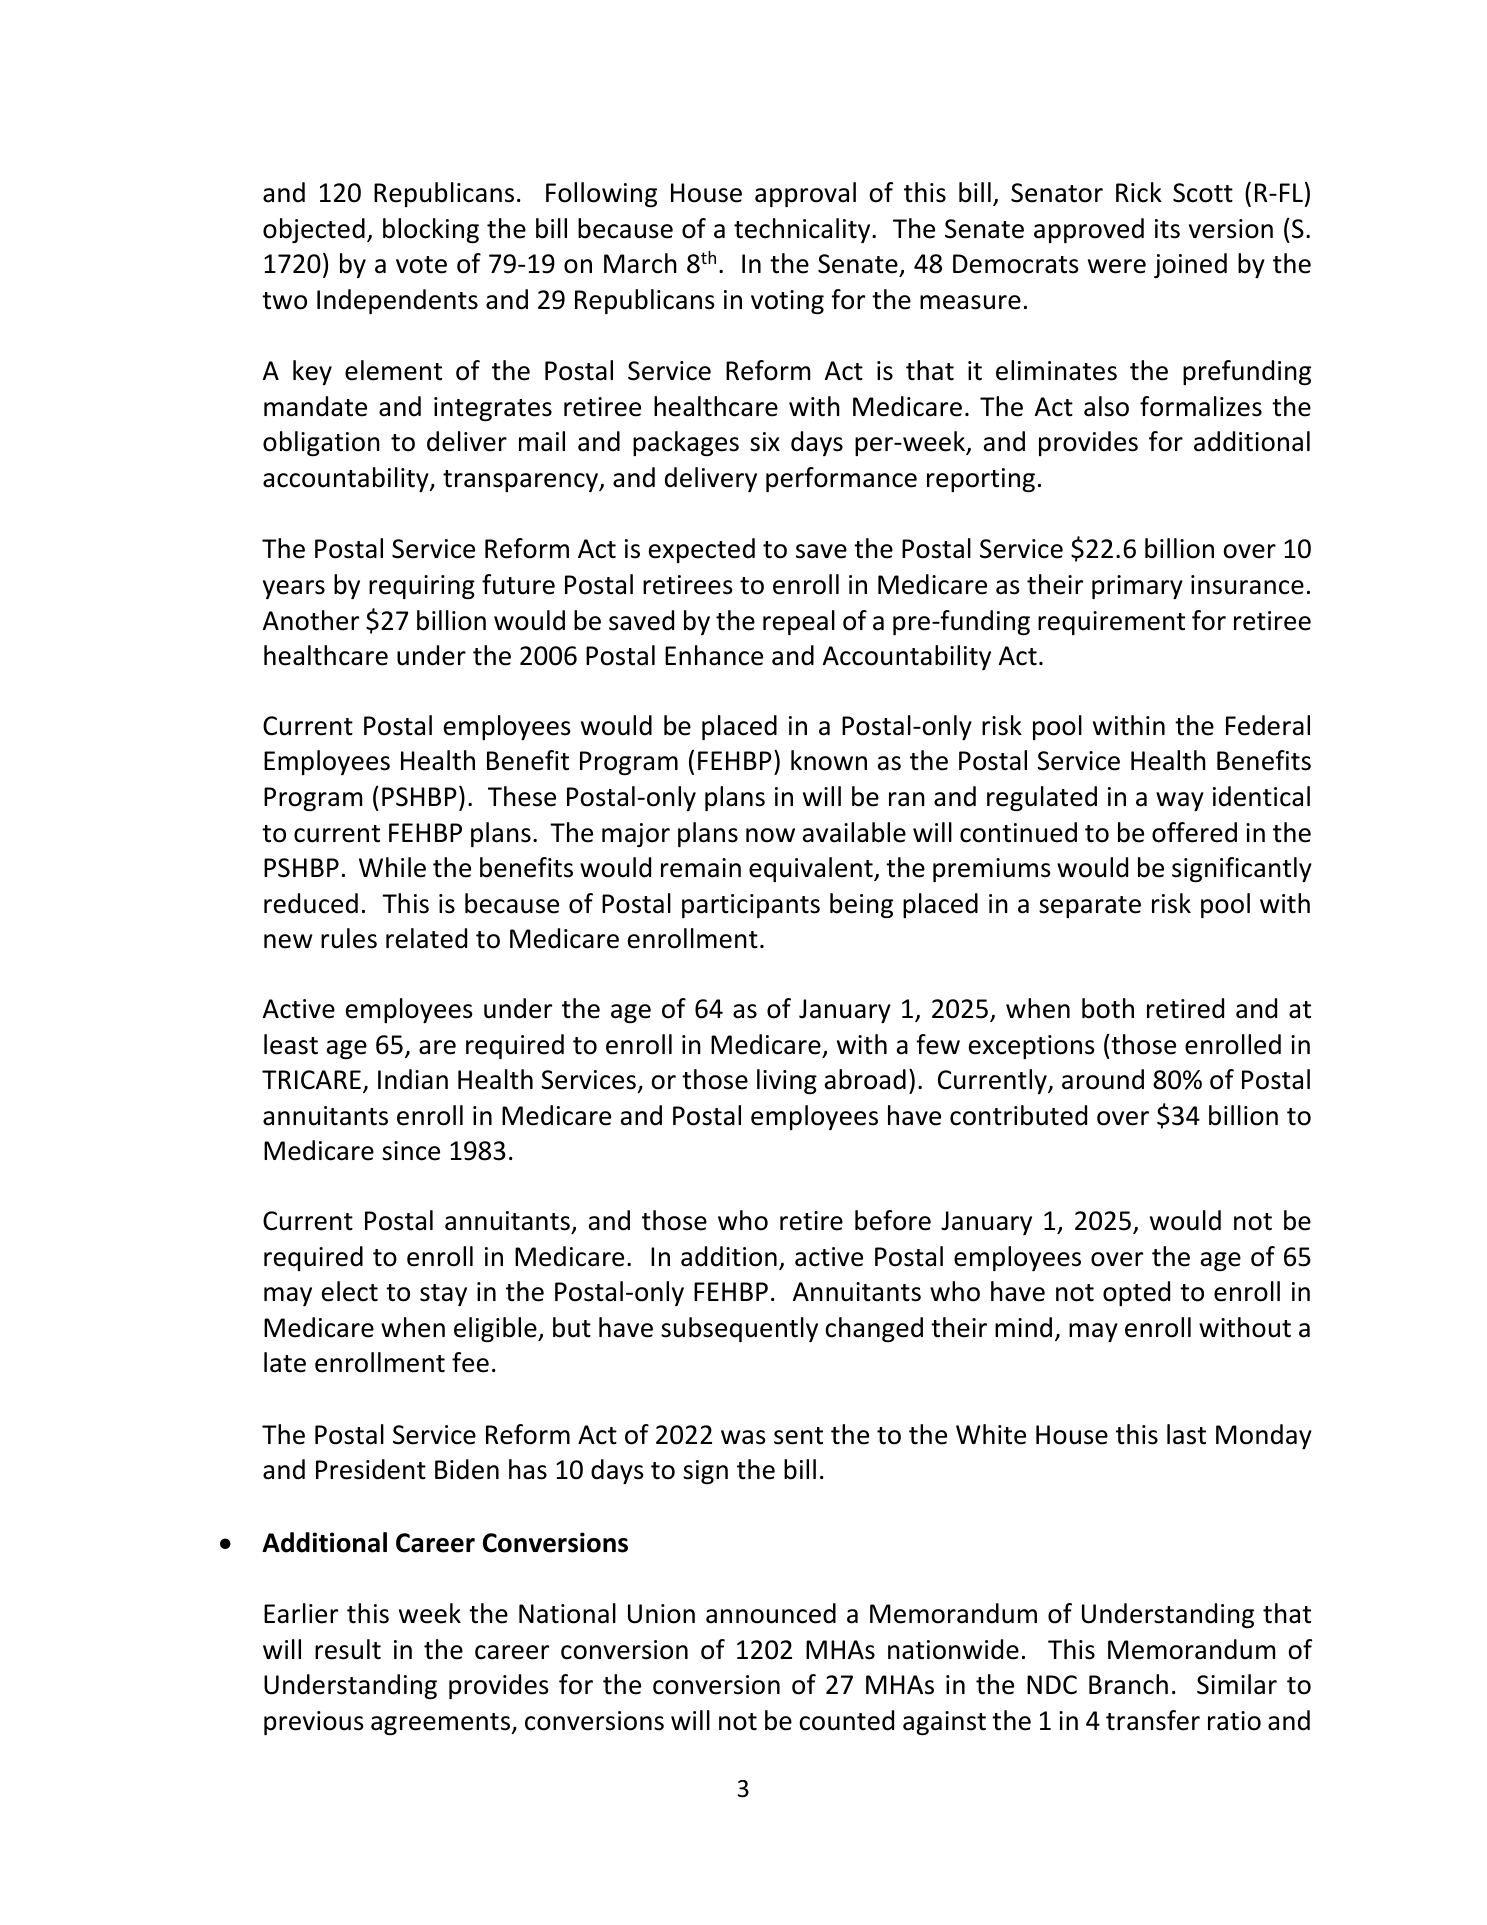 The width and height of the screenshot is (1487, 1925). I want to click on result, so click(348, 1649).
